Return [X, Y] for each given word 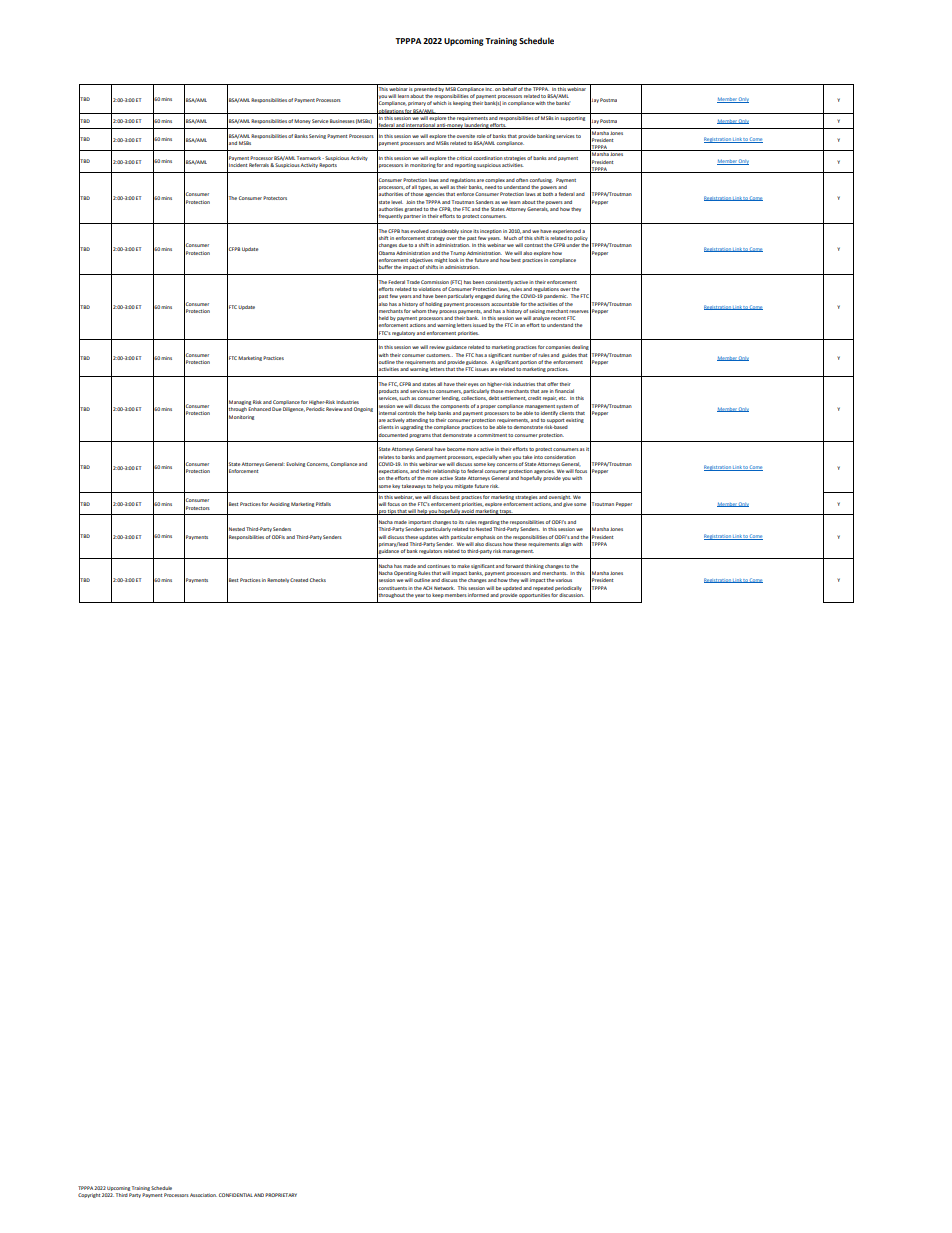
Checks [318, 580]
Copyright [89, 1195]
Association [203, 1195]
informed [478, 595]
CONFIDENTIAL [236, 1195]
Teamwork [310, 158]
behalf [509, 87]
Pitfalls [323, 504]
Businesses [342, 121]
